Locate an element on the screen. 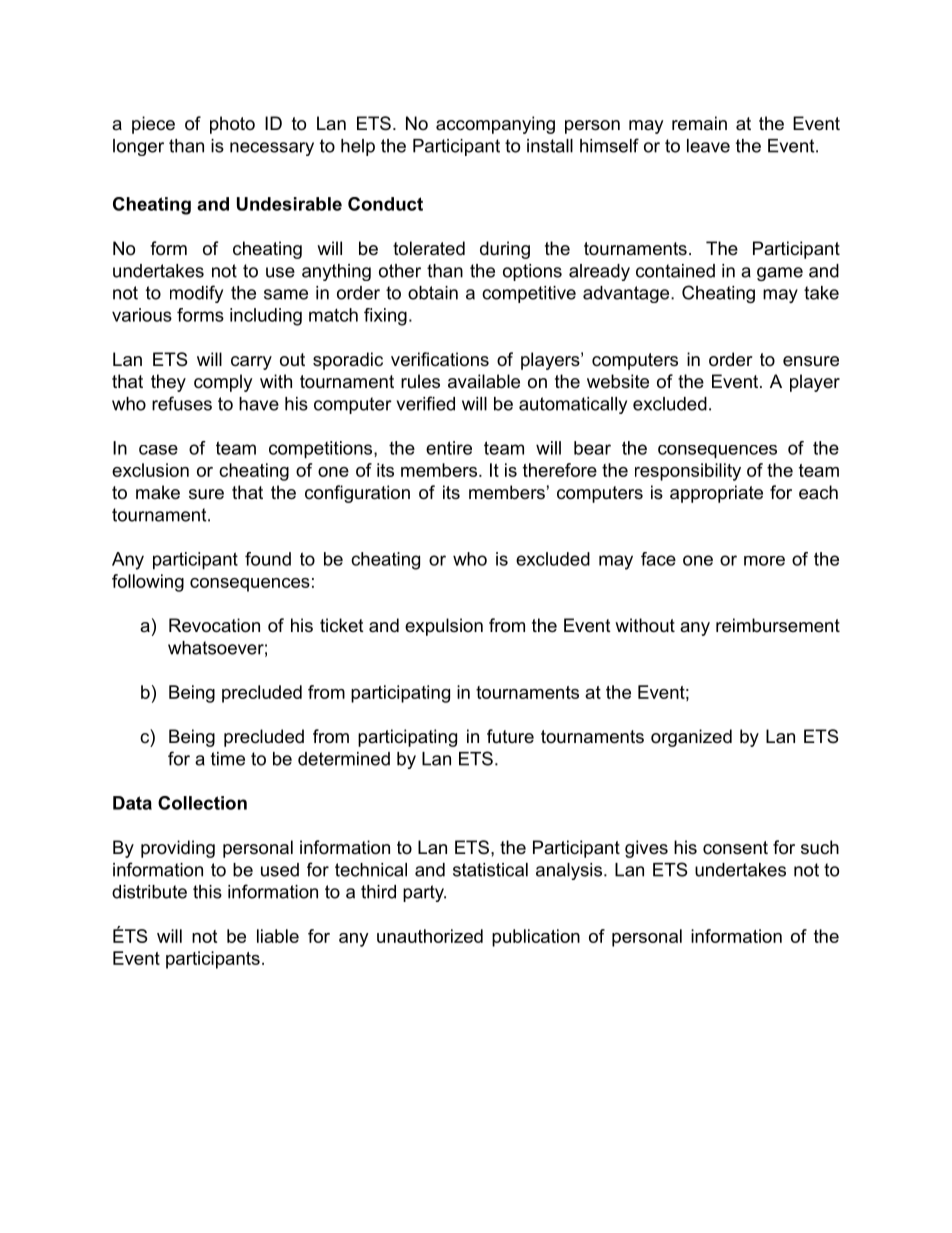  photo is located at coordinates (232, 125).
